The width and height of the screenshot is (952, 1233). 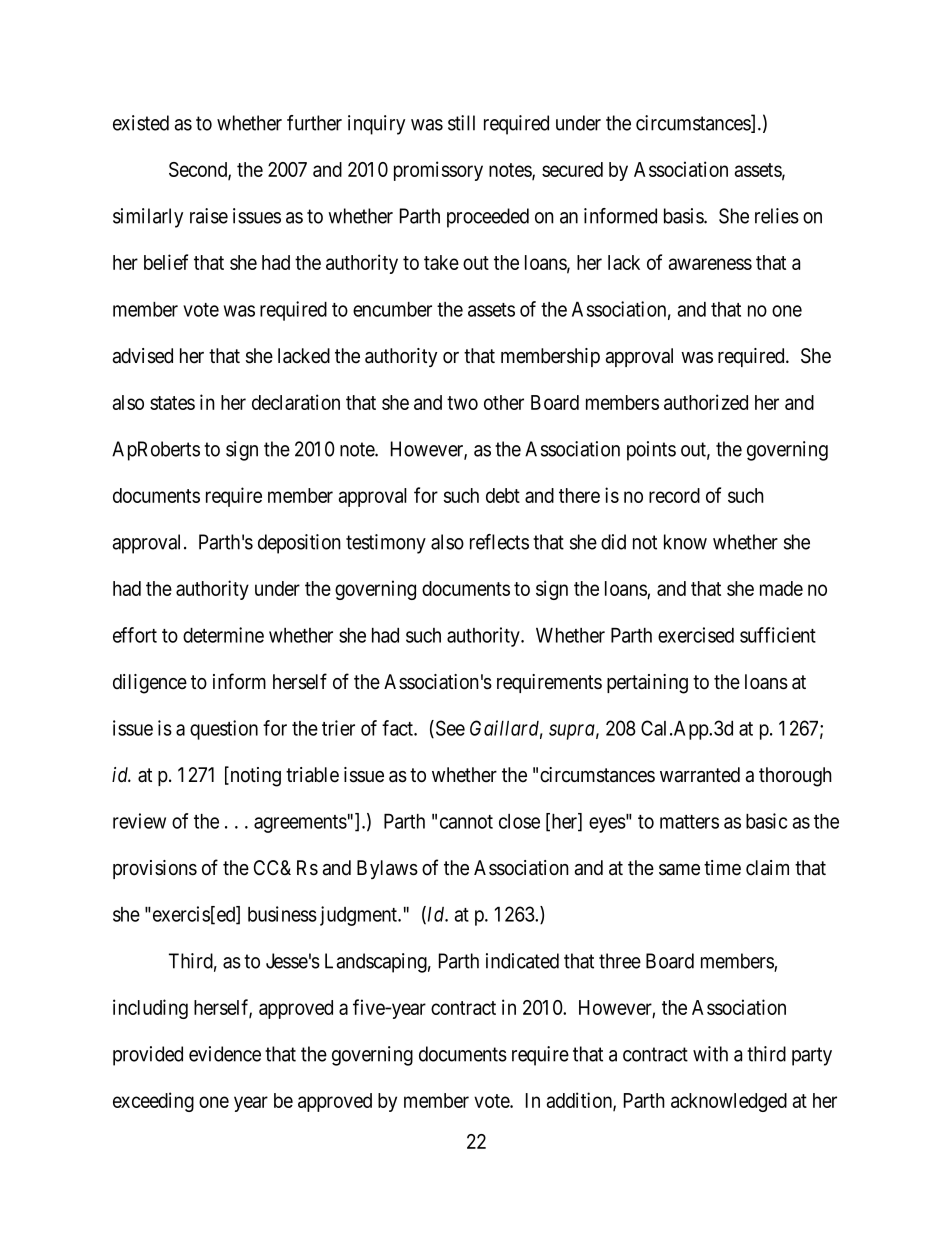 I want to click on states, so click(x=172, y=403).
